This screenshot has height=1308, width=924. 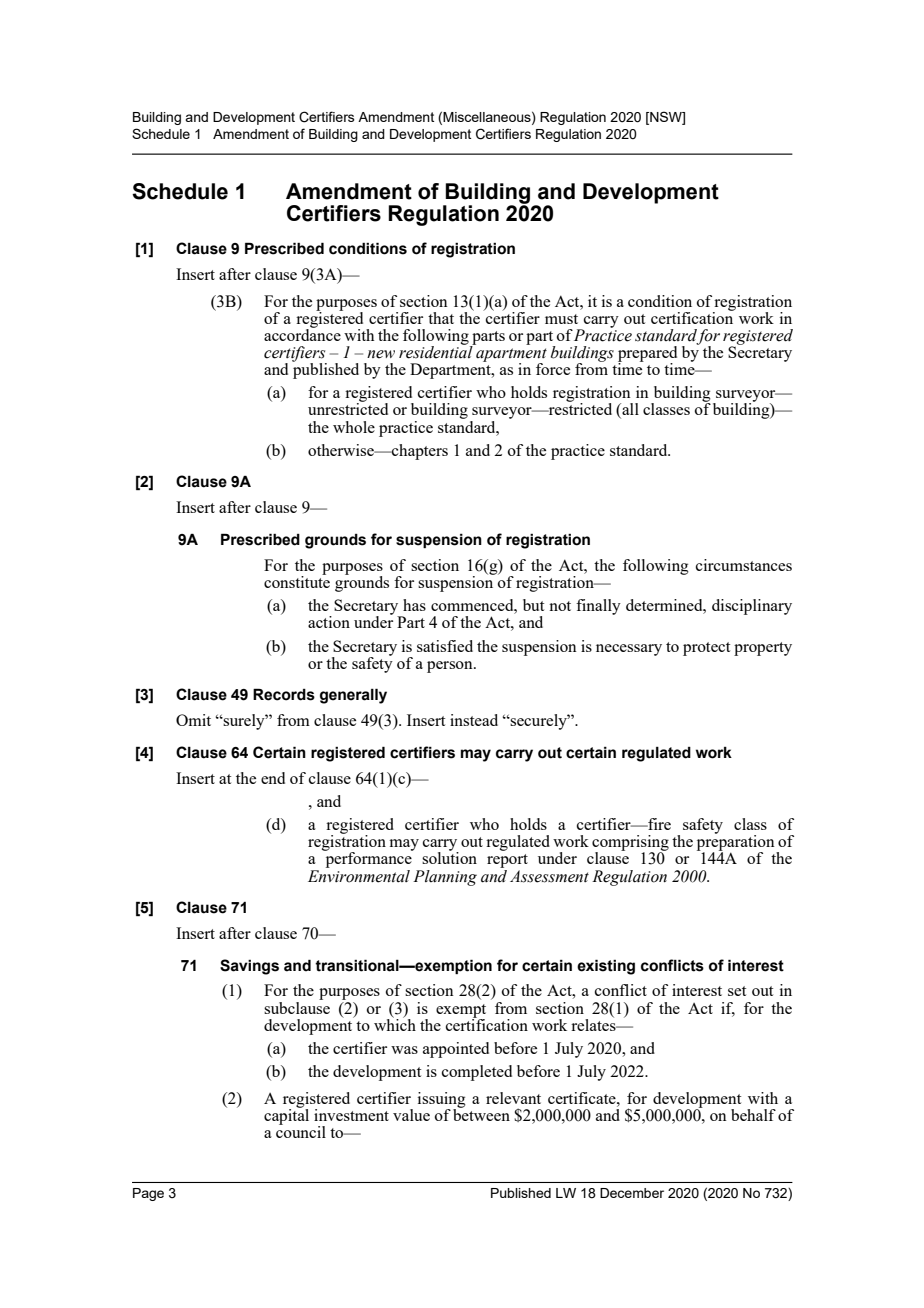 What do you see at coordinates (737, 843) in the screenshot?
I see `preparation` at bounding box center [737, 843].
